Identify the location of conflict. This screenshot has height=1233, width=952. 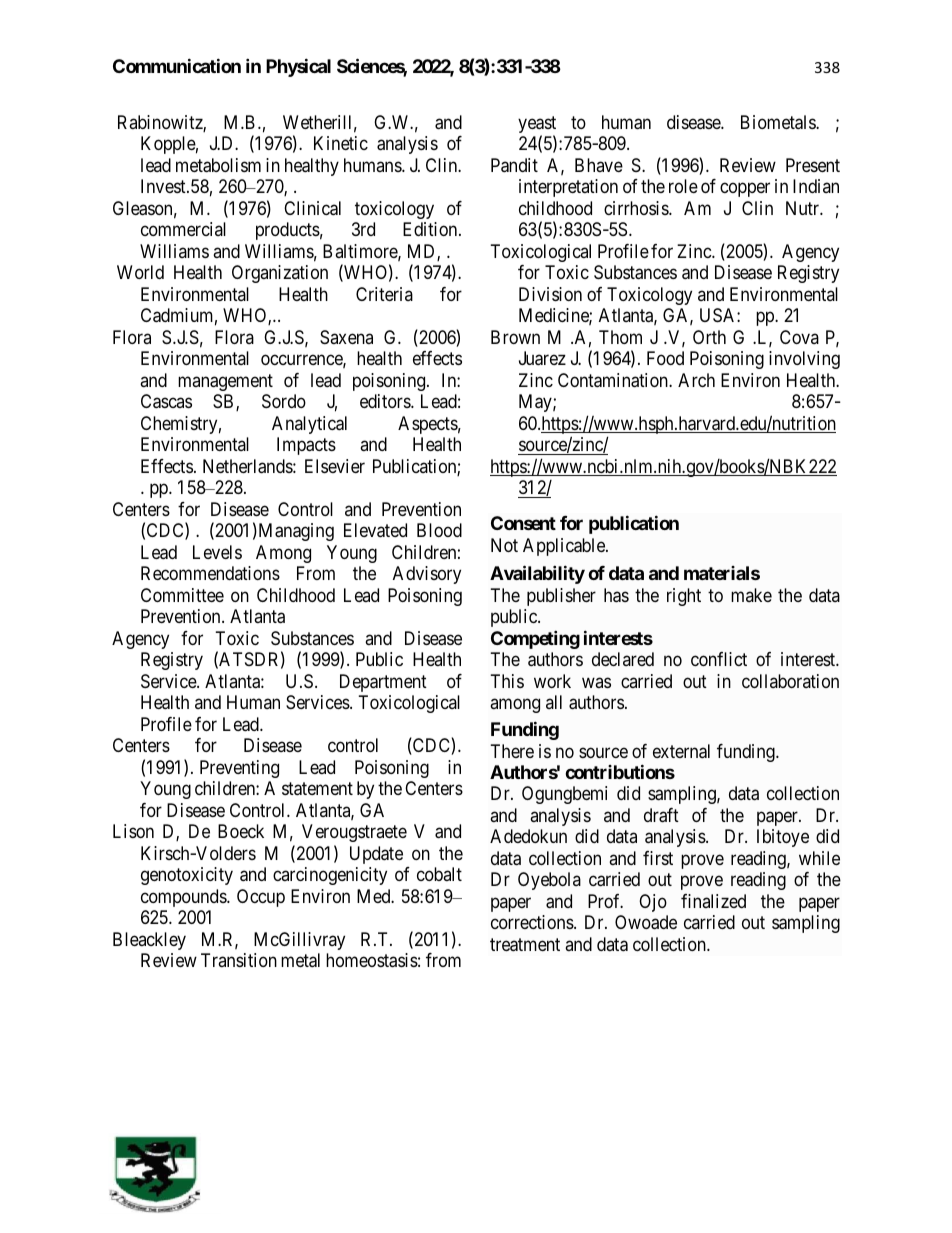
(719, 659).
